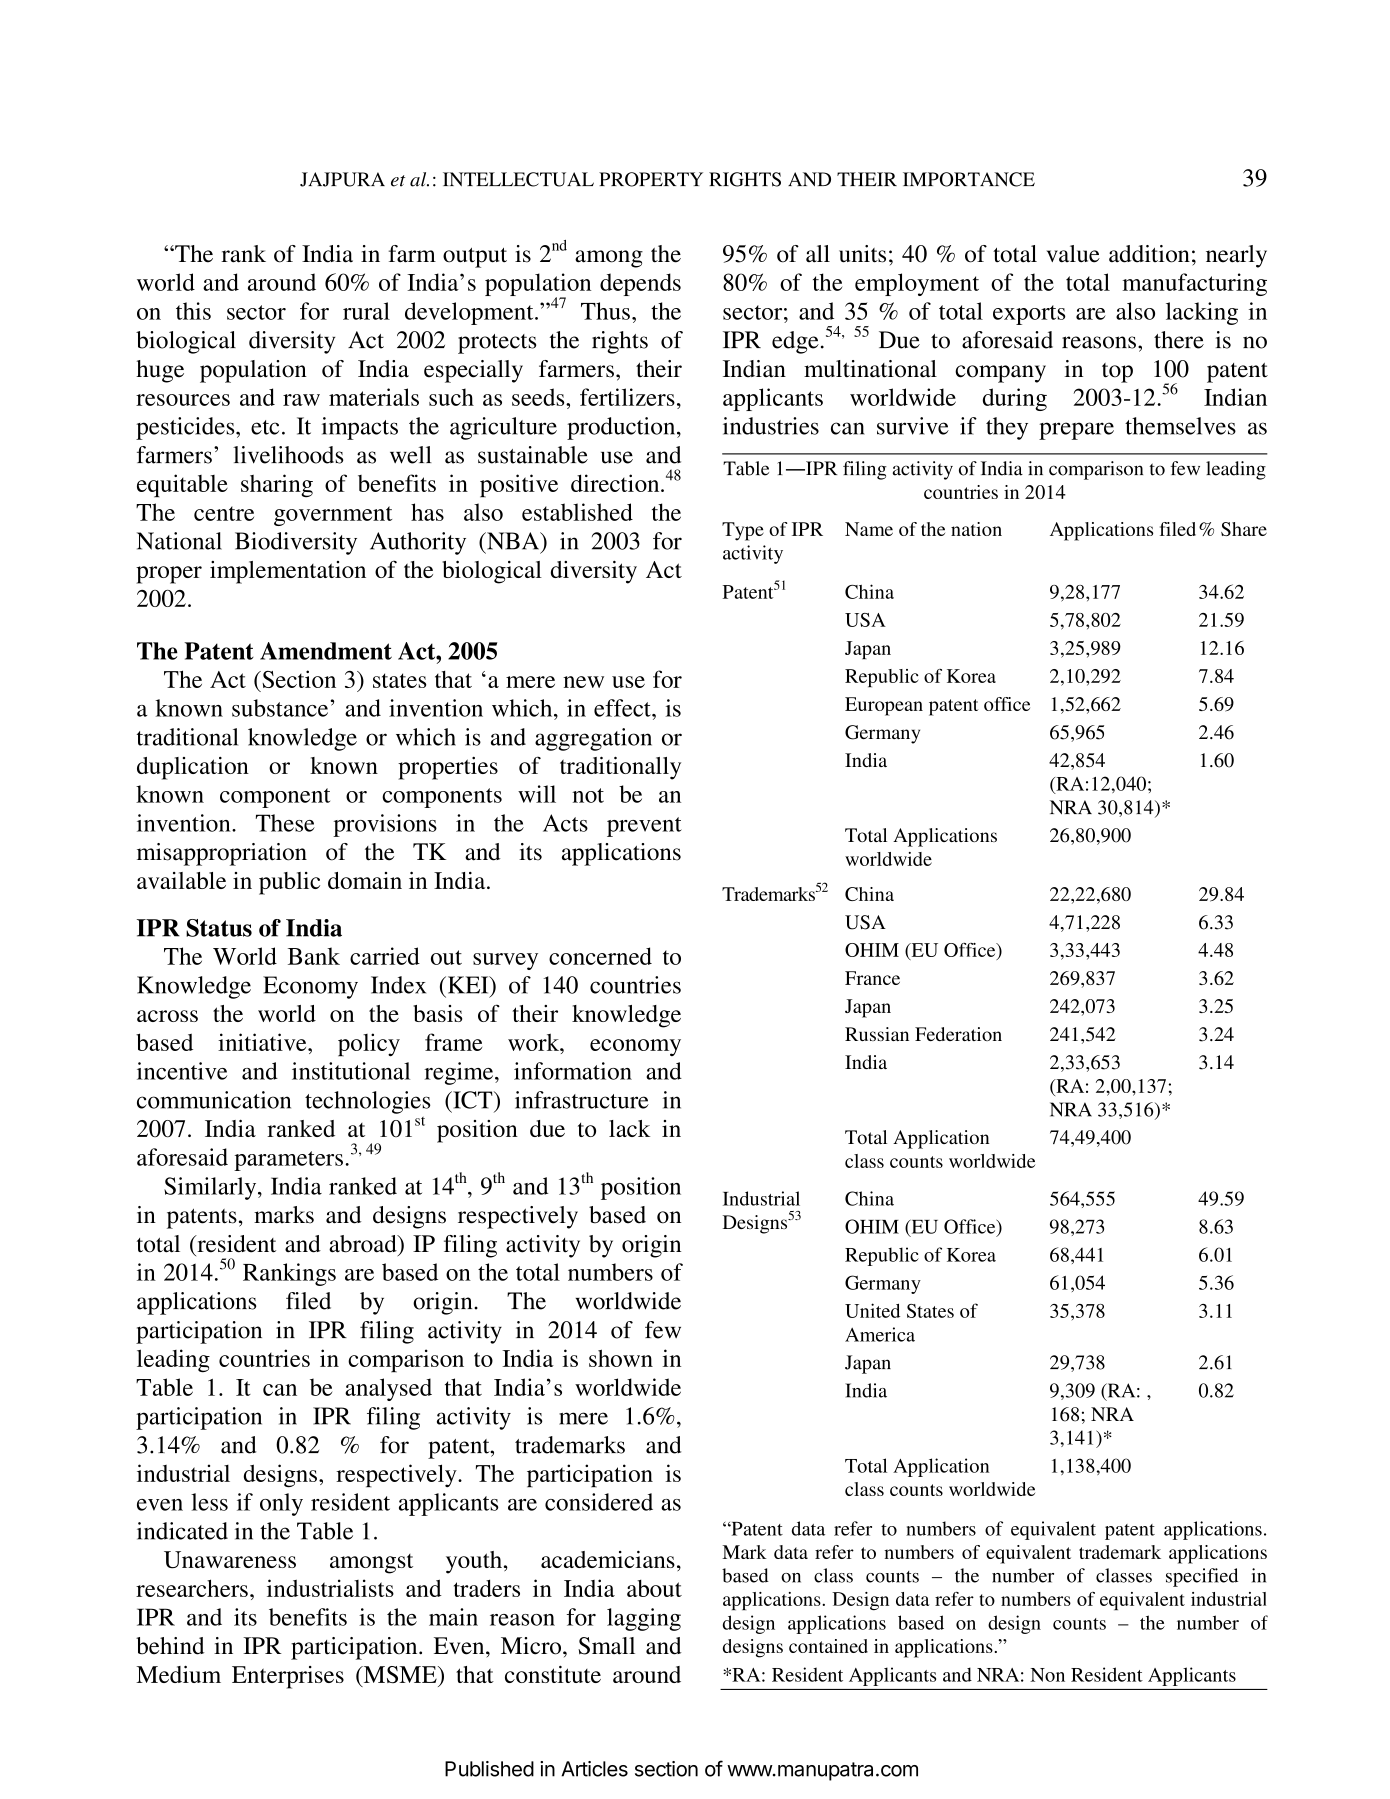  Describe the element at coordinates (1149, 254) in the screenshot. I see `addition` at that location.
